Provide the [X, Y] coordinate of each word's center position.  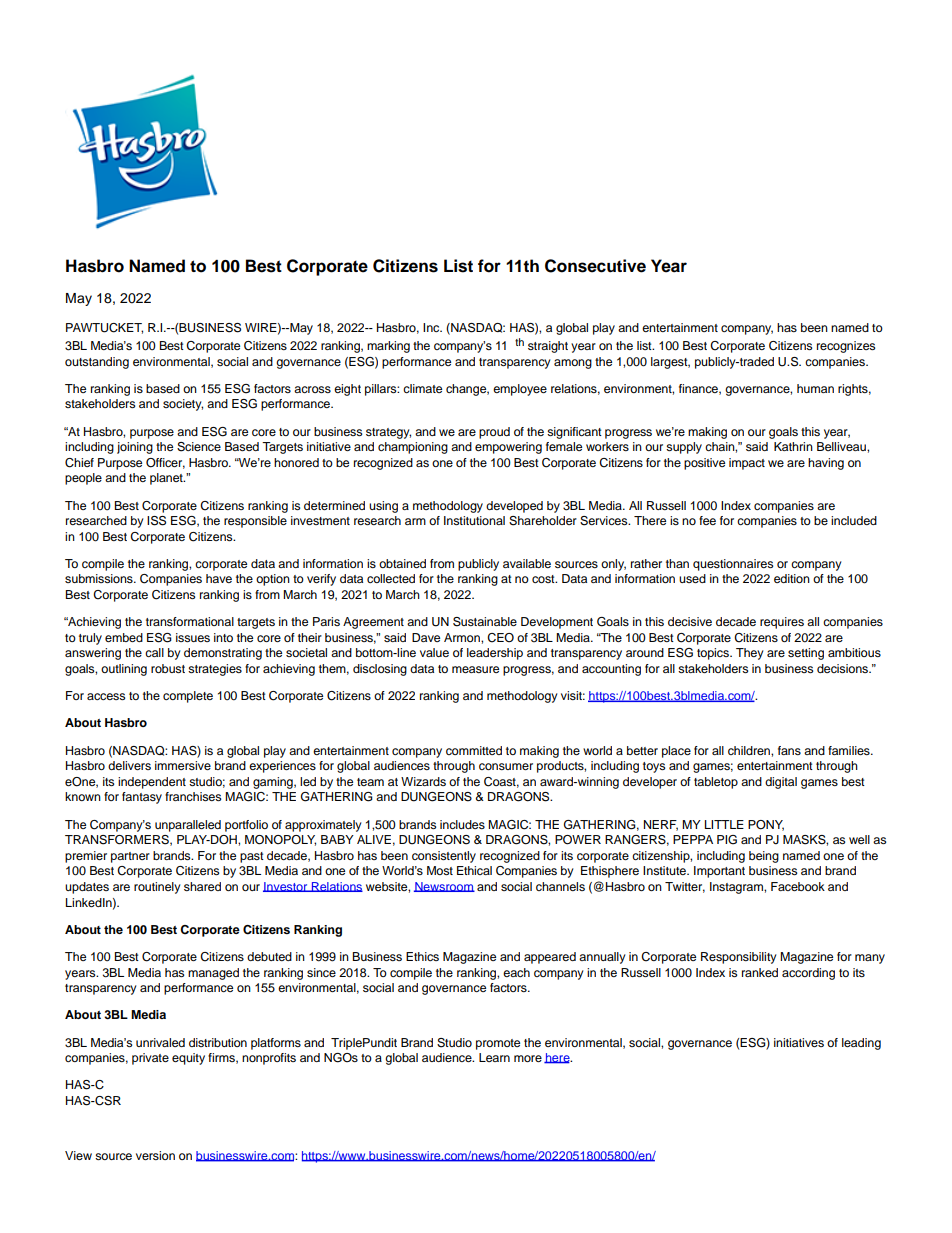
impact [747, 464]
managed [213, 974]
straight [548, 347]
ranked [760, 972]
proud [494, 433]
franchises [193, 796]
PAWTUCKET [104, 328]
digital [781, 783]
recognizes [846, 347]
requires [782, 623]
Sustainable [485, 622]
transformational [190, 621]
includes [462, 824]
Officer [165, 463]
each [516, 972]
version [155, 1155]
